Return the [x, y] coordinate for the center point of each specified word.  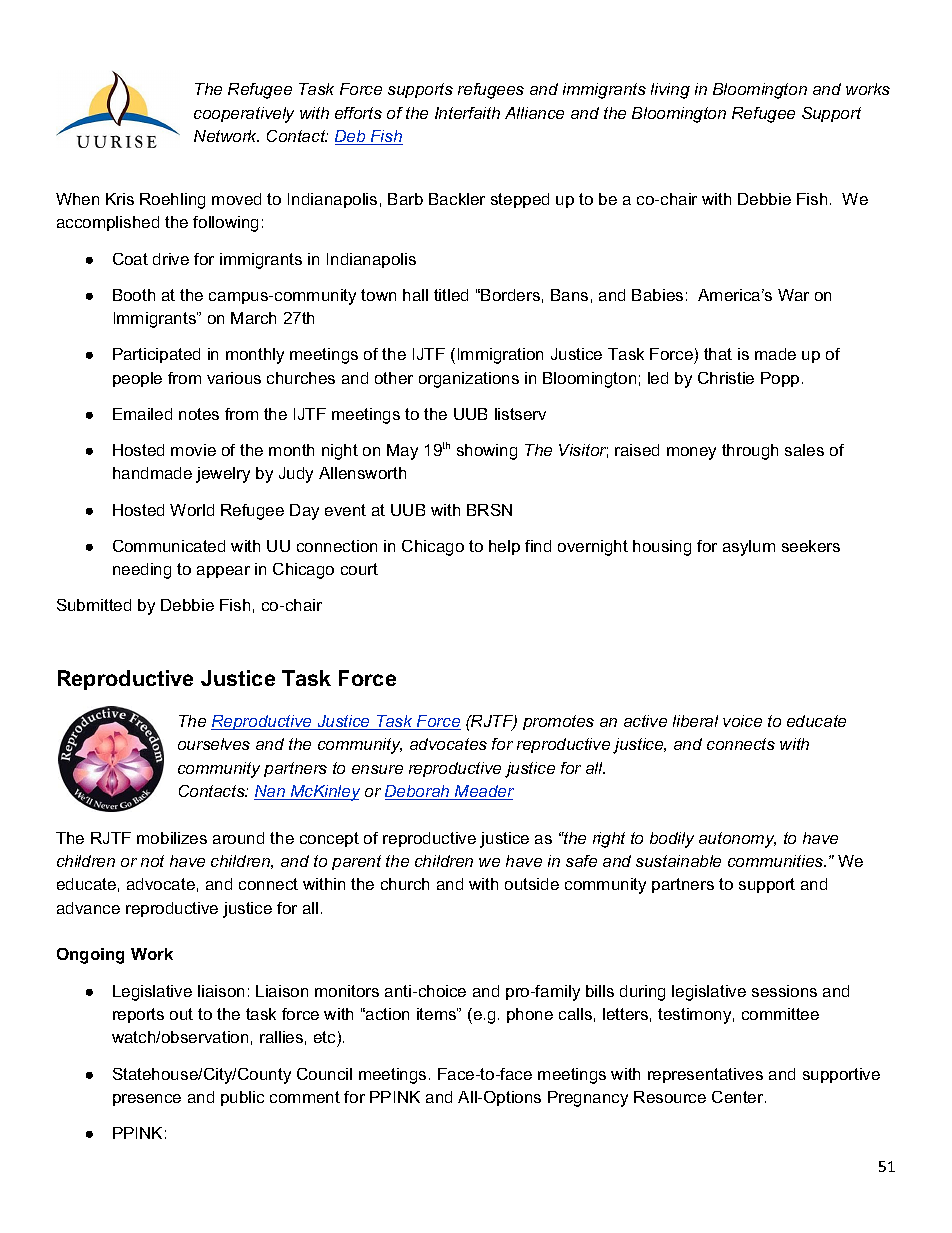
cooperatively [244, 115]
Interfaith [467, 113]
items [437, 1014]
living [670, 91]
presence [147, 1100]
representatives [705, 1075]
